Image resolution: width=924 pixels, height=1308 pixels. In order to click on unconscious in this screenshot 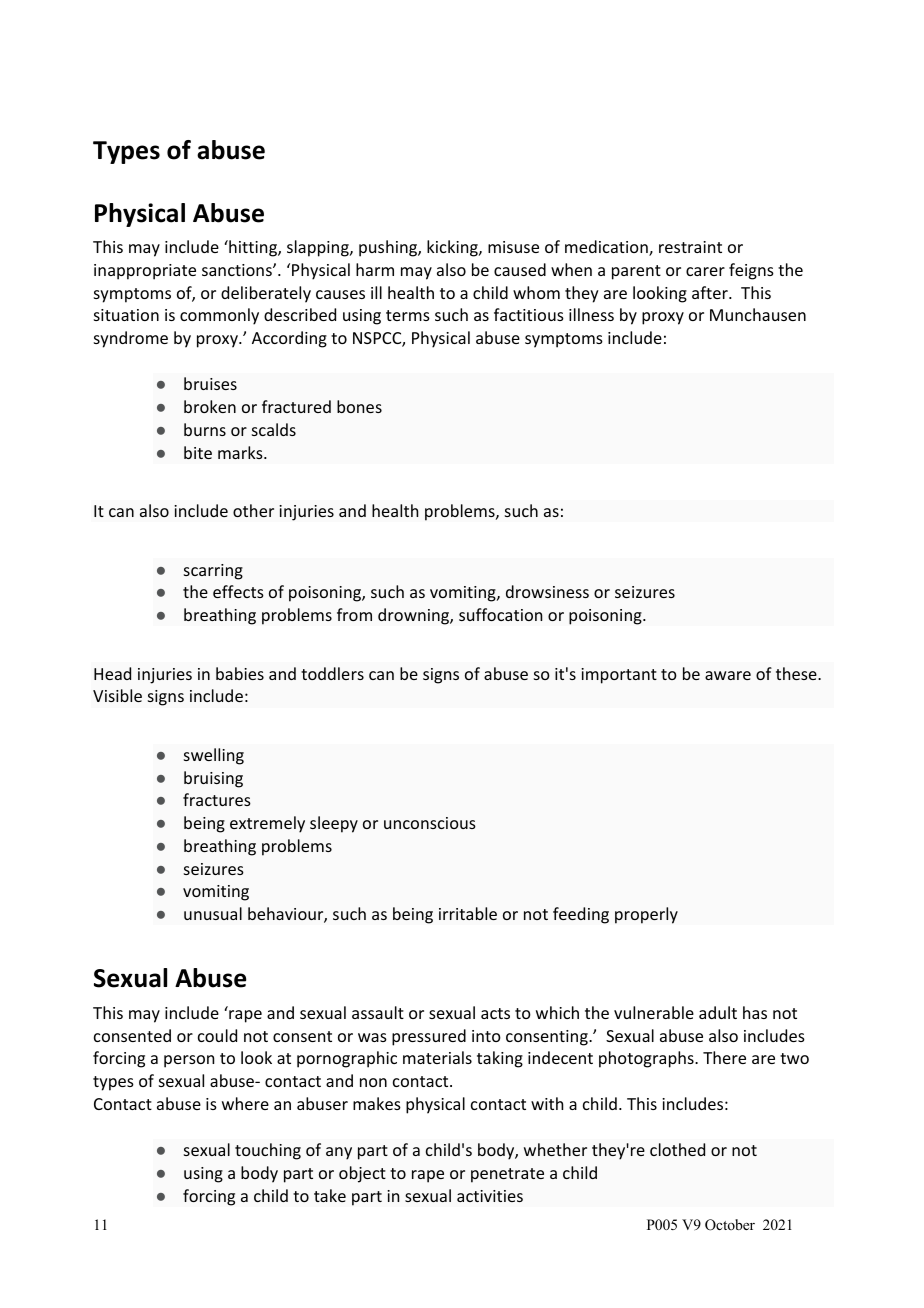, I will do `click(430, 823)`.
